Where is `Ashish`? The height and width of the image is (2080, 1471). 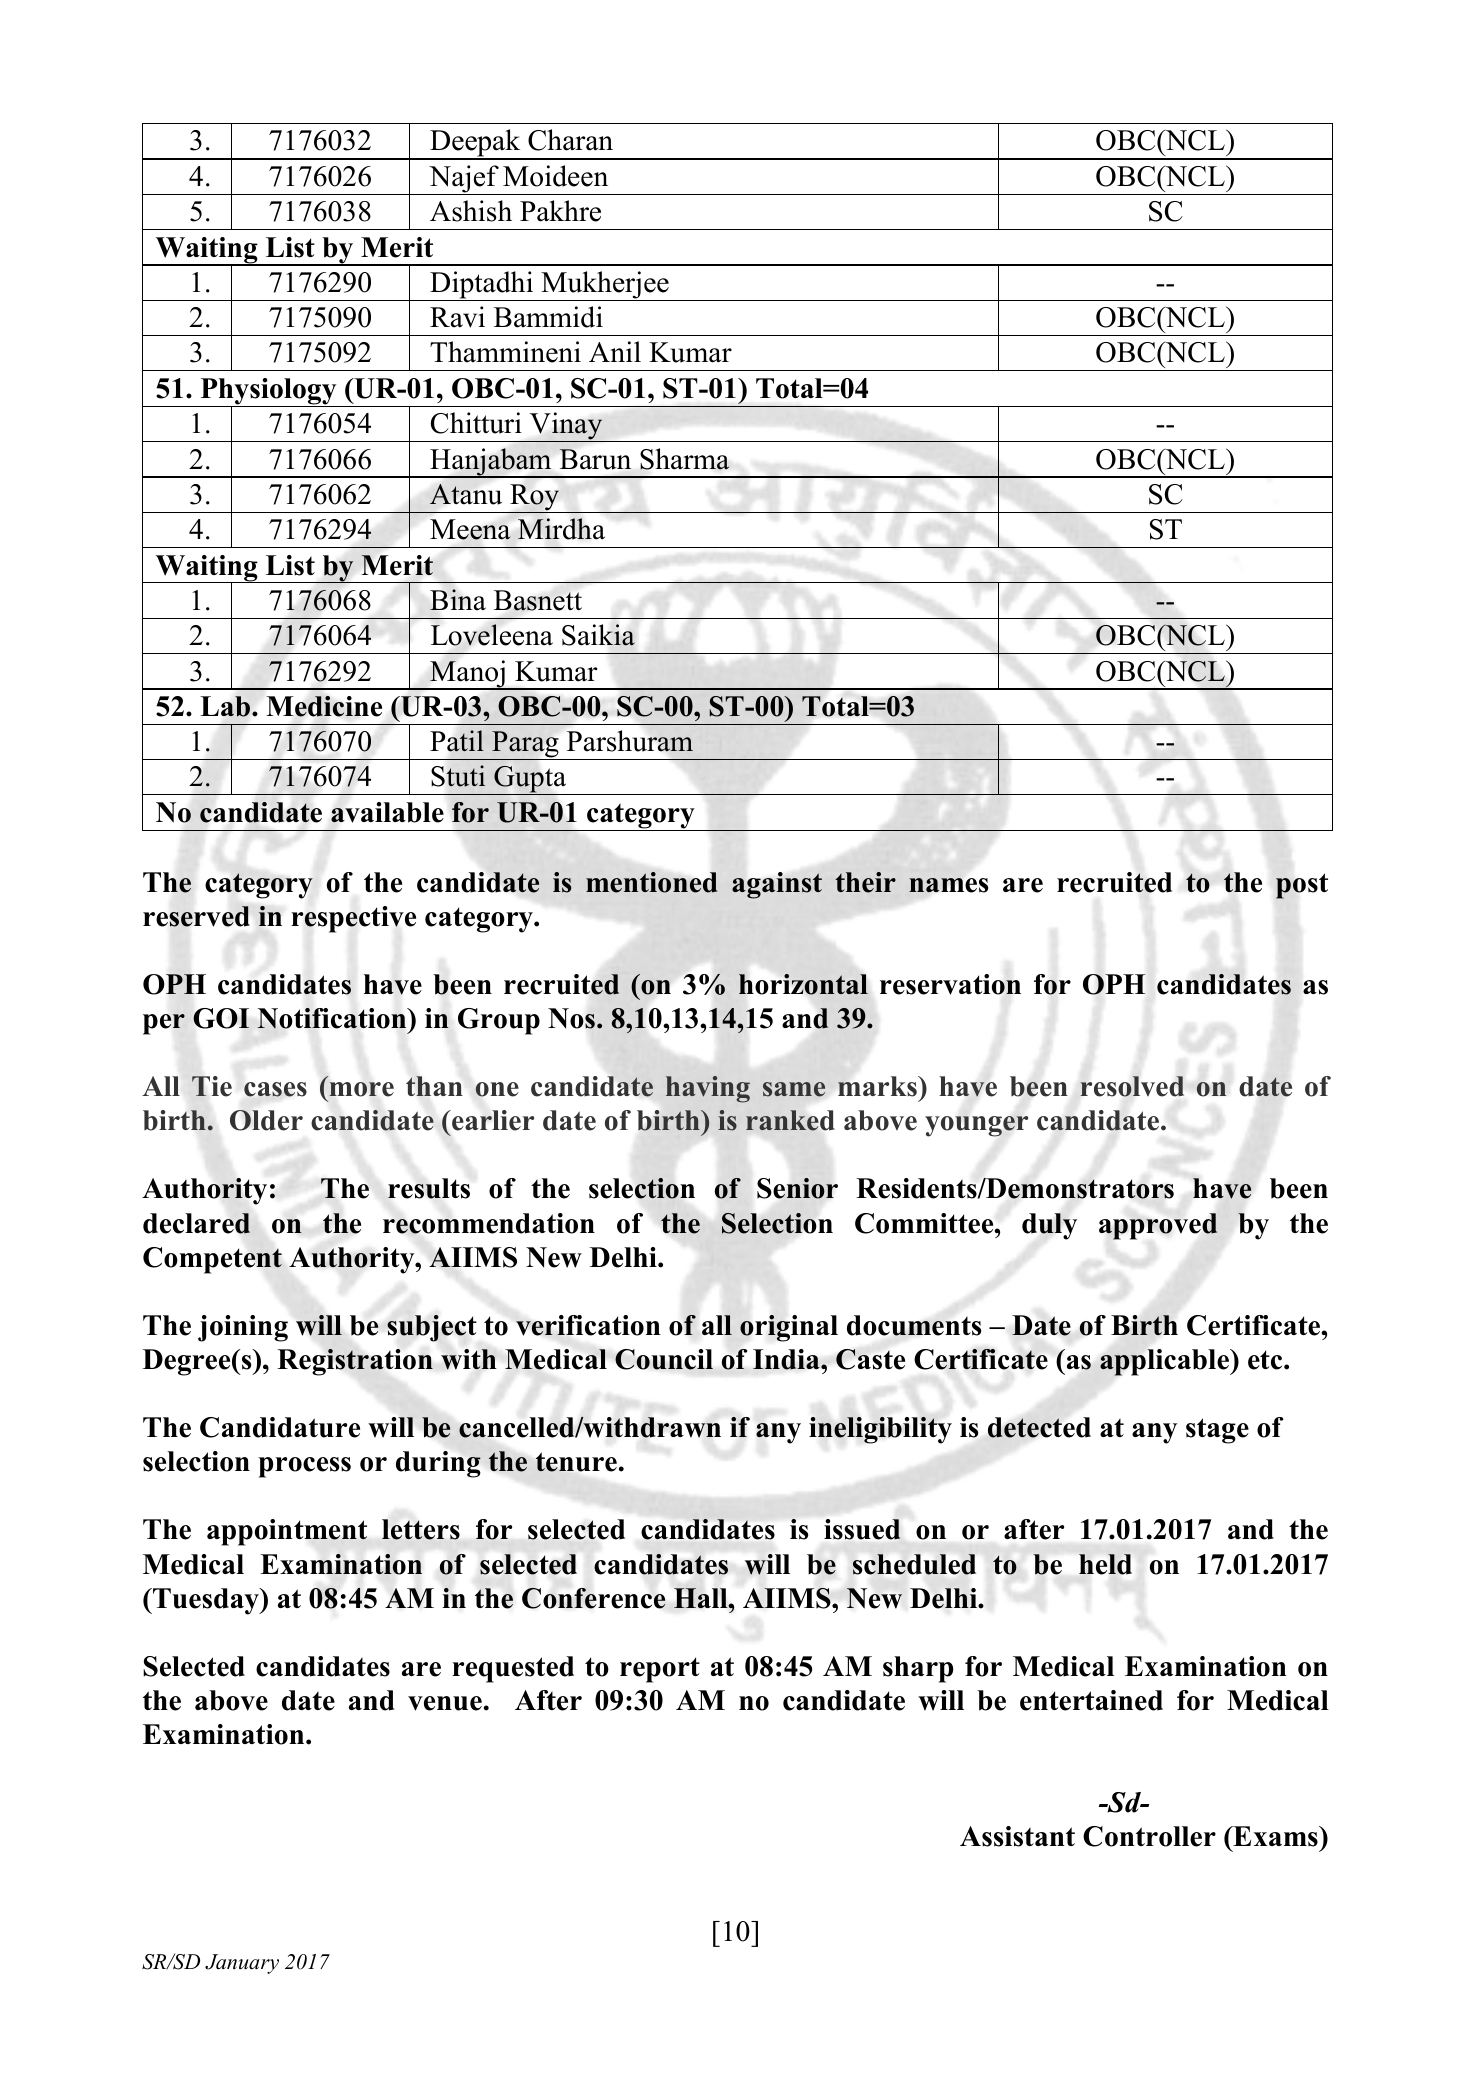
Ashish is located at coordinates (471, 211).
